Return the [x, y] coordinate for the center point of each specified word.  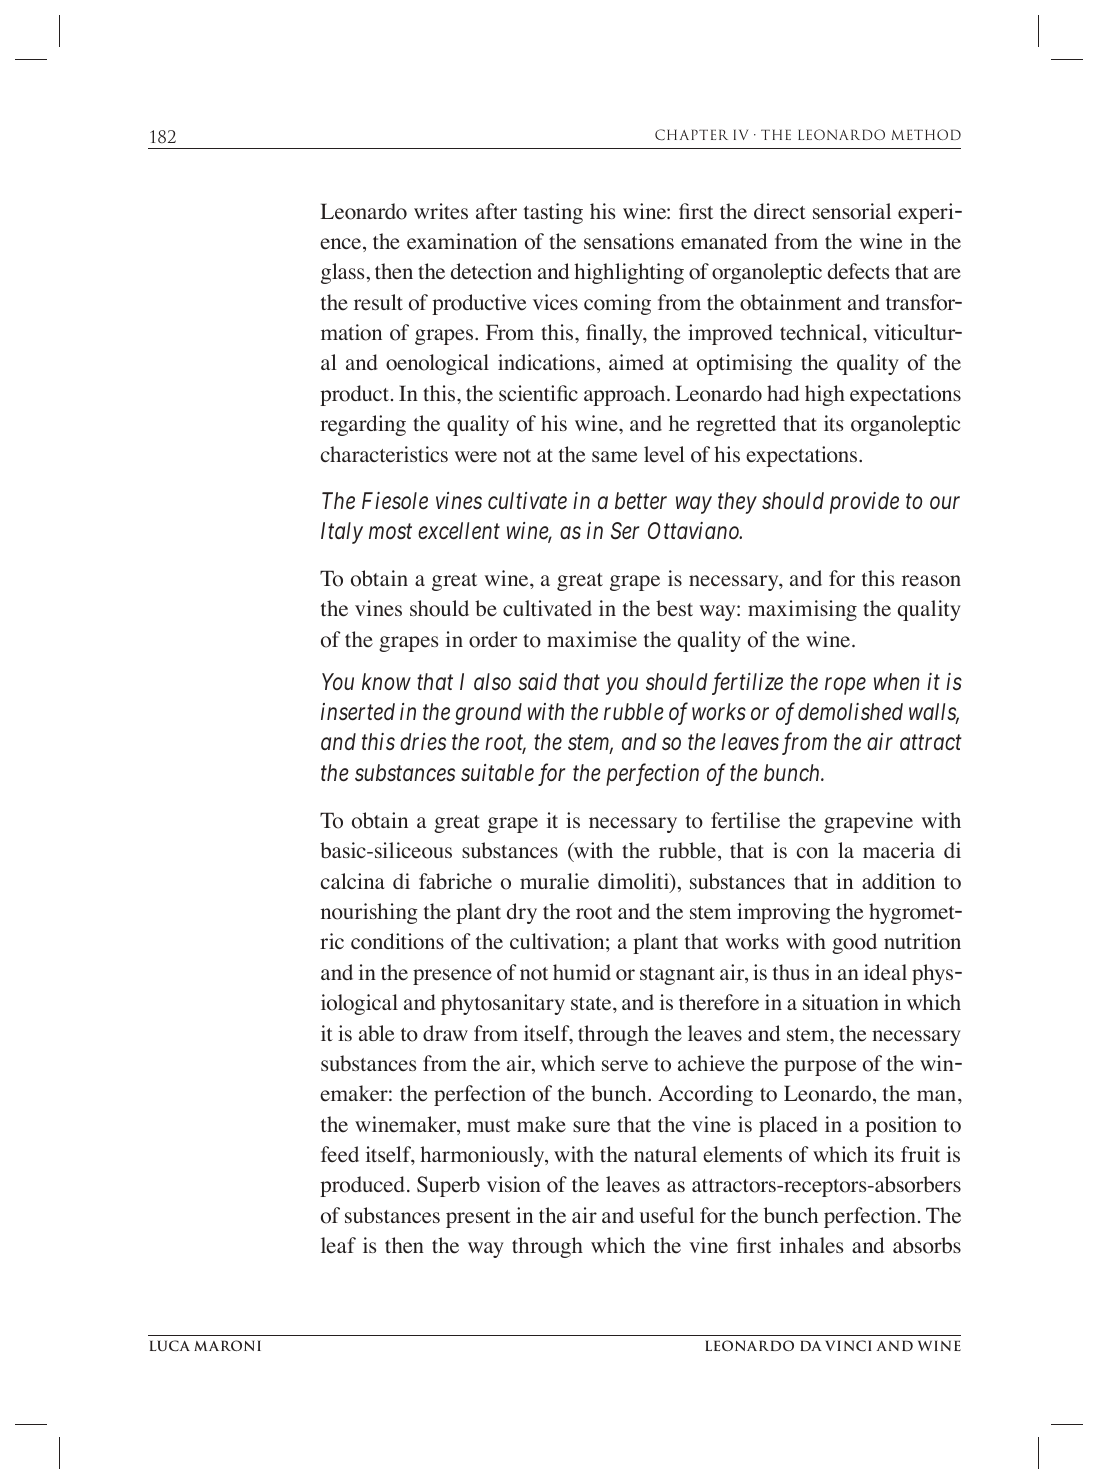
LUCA [170, 1345]
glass [342, 273]
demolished [850, 712]
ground [488, 714]
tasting [553, 213]
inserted [358, 712]
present [478, 1219]
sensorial [852, 211]
